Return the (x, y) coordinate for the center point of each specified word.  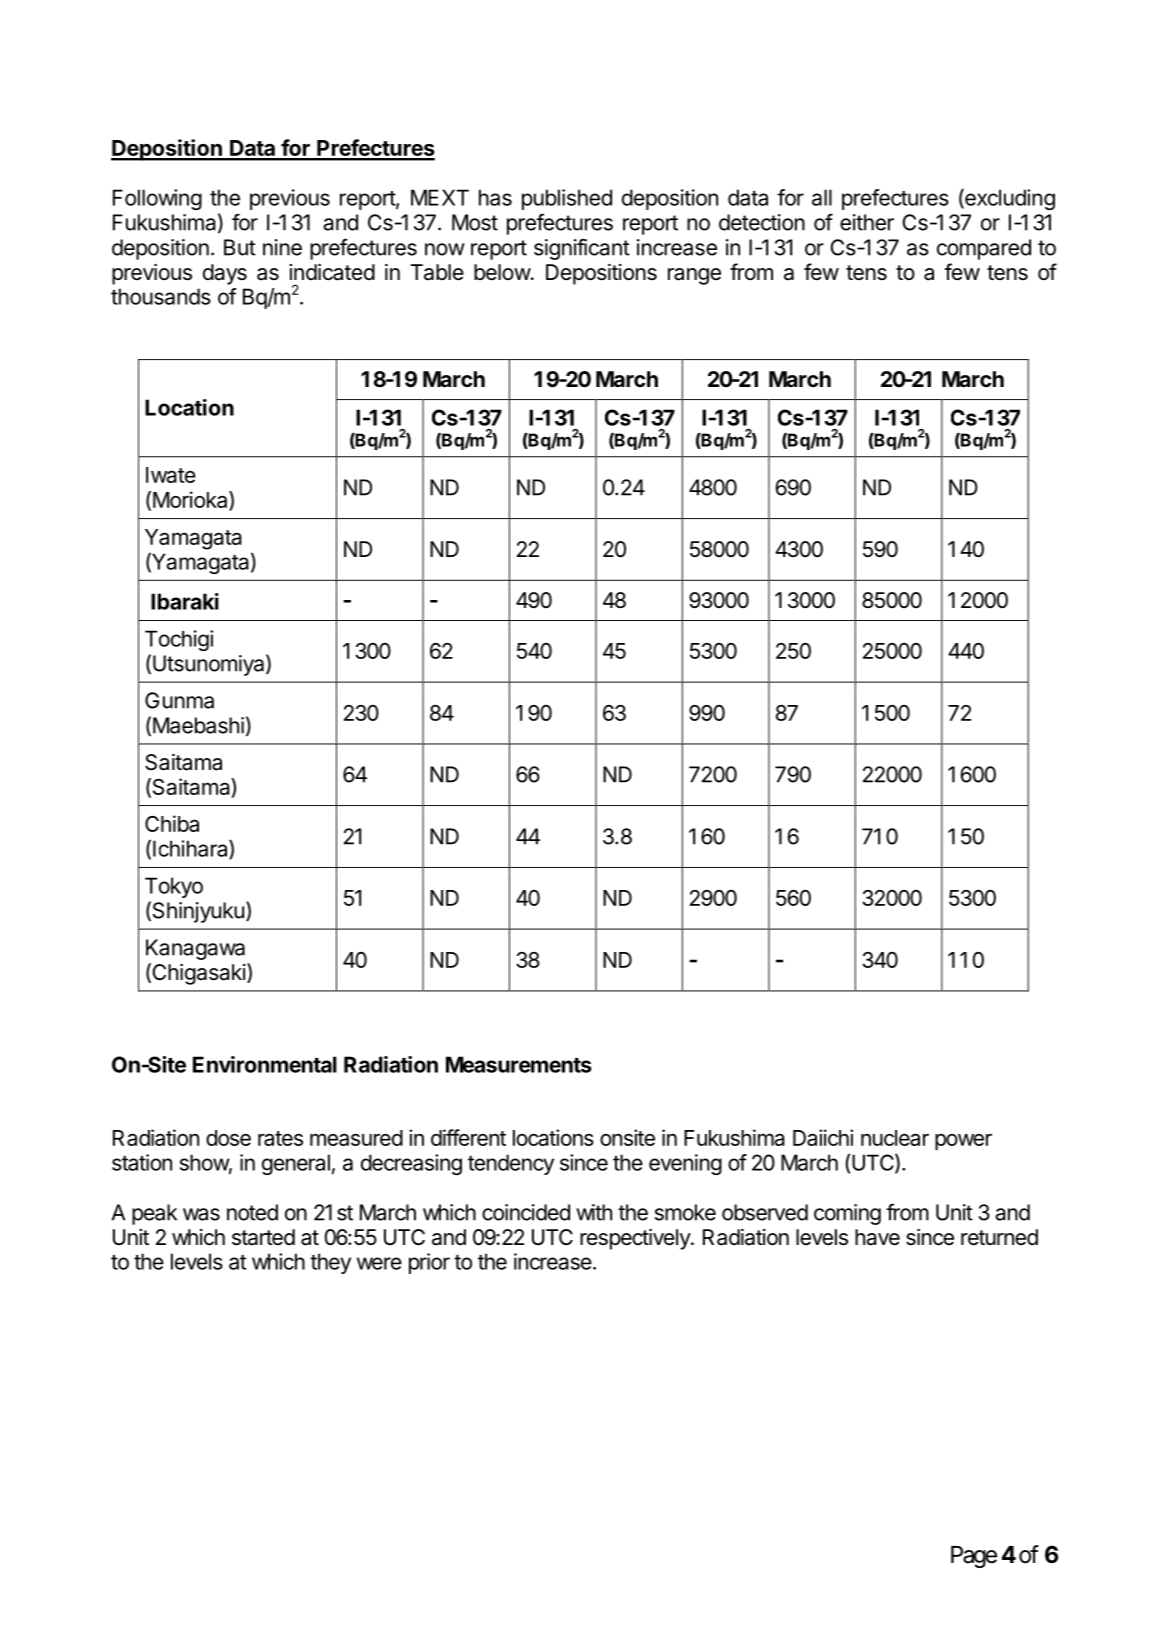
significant (582, 249)
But (240, 247)
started (263, 1237)
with (594, 1212)
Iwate (171, 475)
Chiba (172, 823)
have (877, 1237)
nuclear (895, 1138)
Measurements (519, 1064)
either (867, 222)
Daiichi (823, 1137)
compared (984, 249)
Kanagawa (195, 949)
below (502, 272)
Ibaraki (185, 601)
